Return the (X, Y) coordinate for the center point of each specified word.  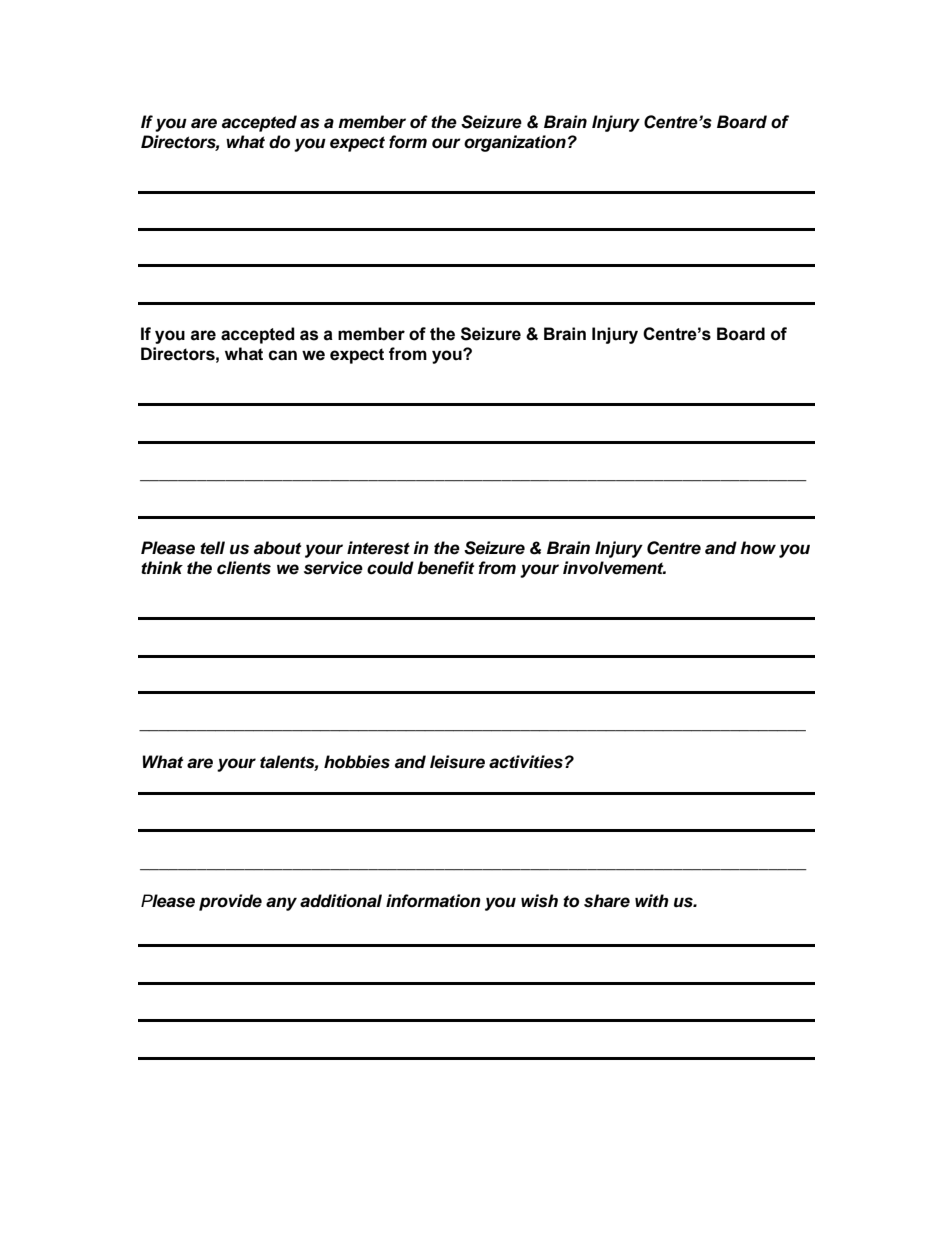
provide (230, 902)
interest (378, 548)
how (758, 548)
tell (212, 548)
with (652, 900)
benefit (445, 568)
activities (526, 762)
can (282, 355)
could (390, 568)
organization (515, 143)
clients (244, 568)
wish (539, 901)
